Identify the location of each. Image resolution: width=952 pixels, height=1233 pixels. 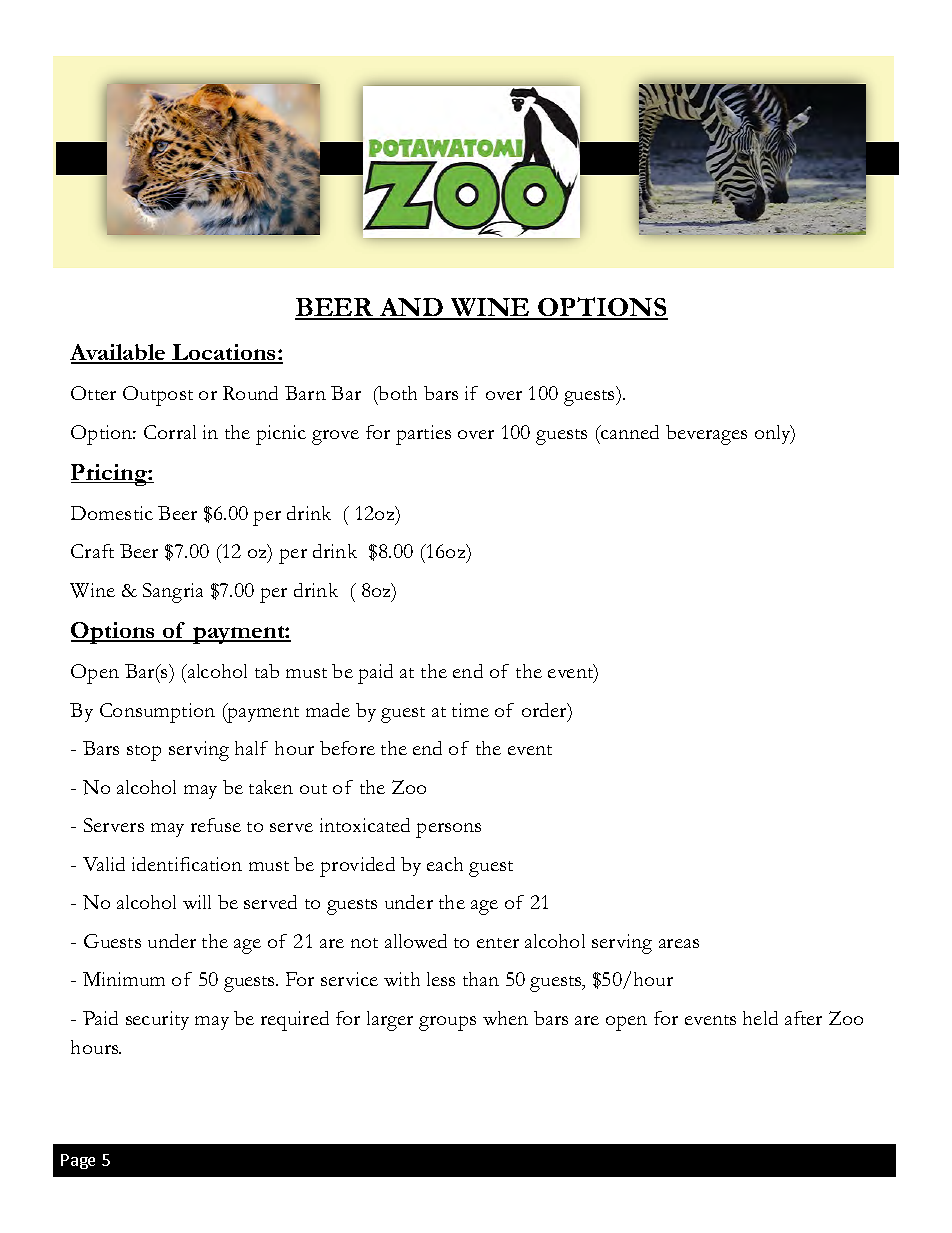
(445, 864).
